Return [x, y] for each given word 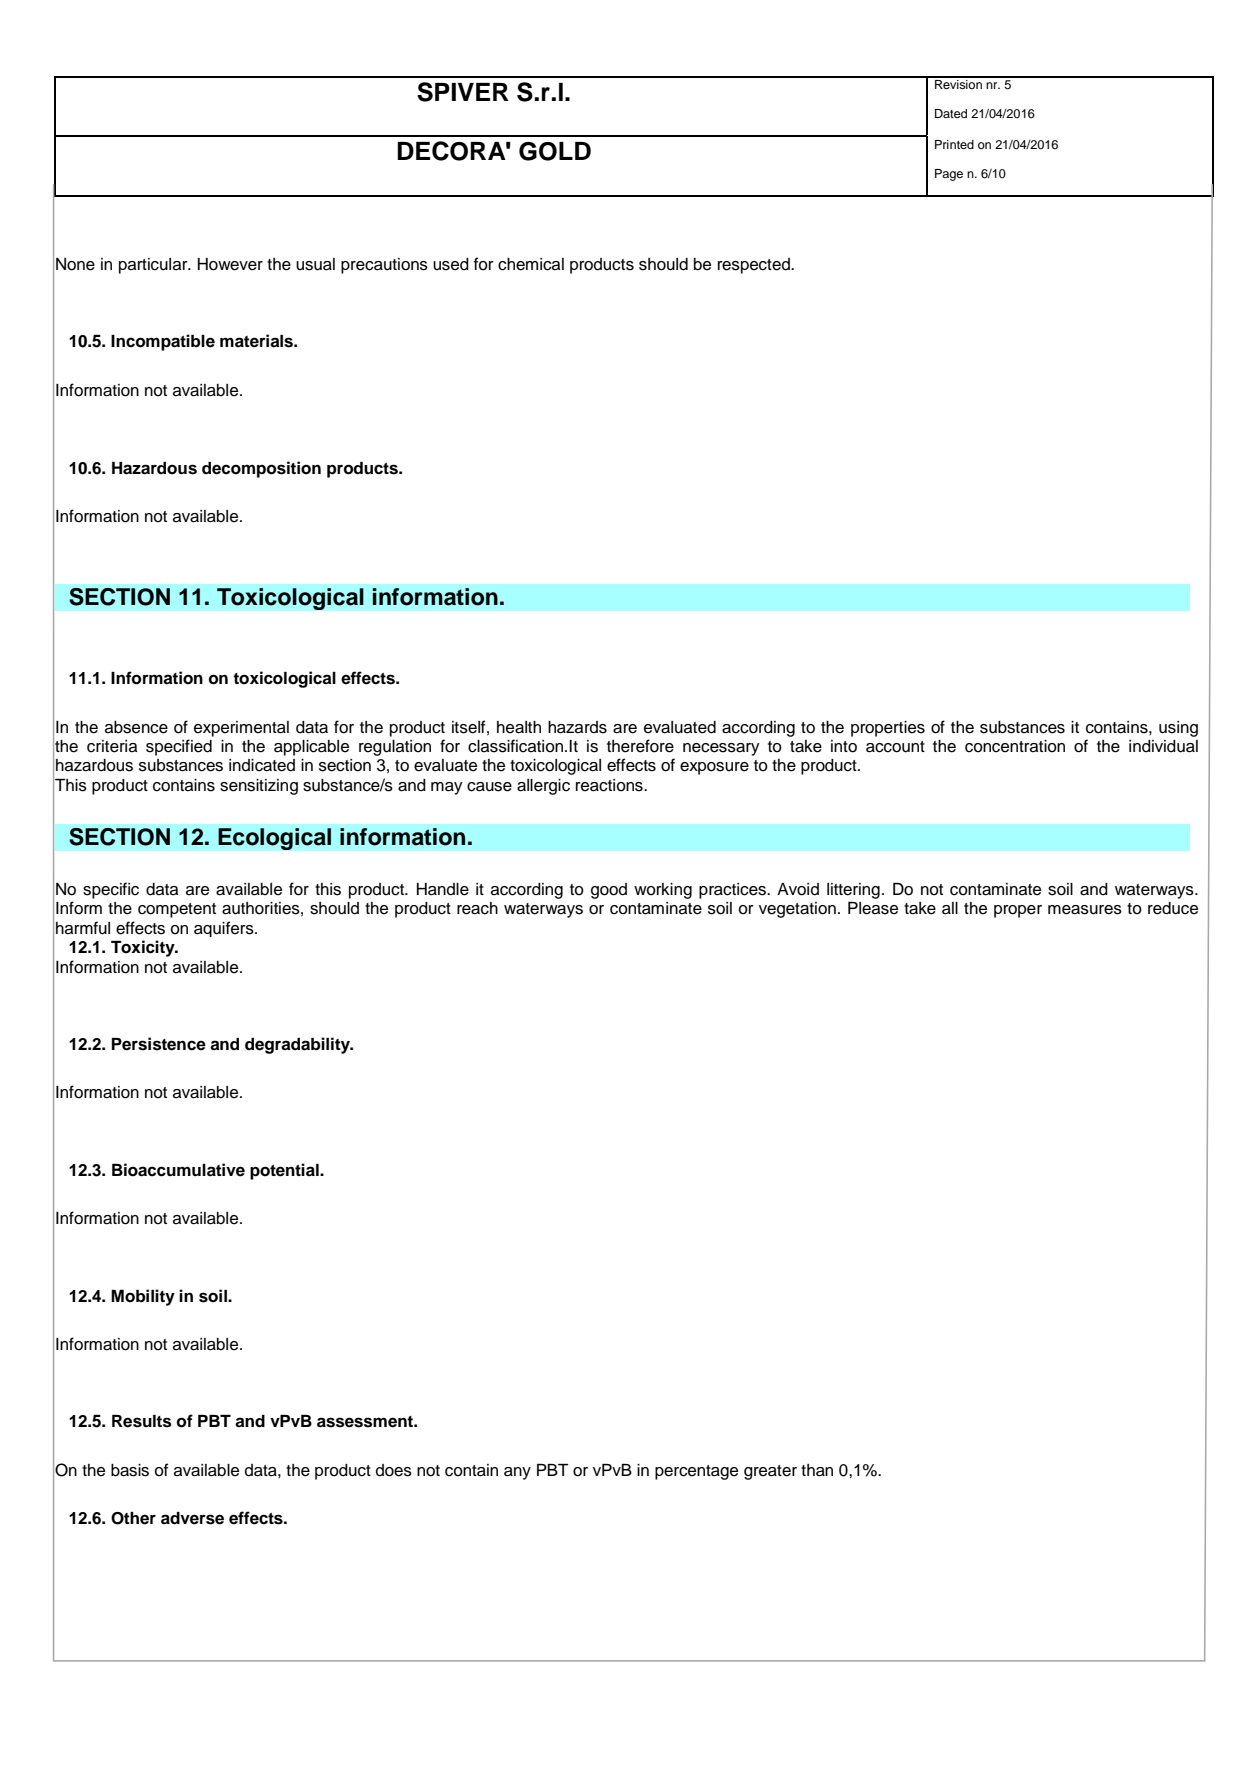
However [230, 264]
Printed [954, 144]
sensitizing [259, 787]
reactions [610, 785]
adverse [192, 1518]
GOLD [555, 151]
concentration [1015, 746]
